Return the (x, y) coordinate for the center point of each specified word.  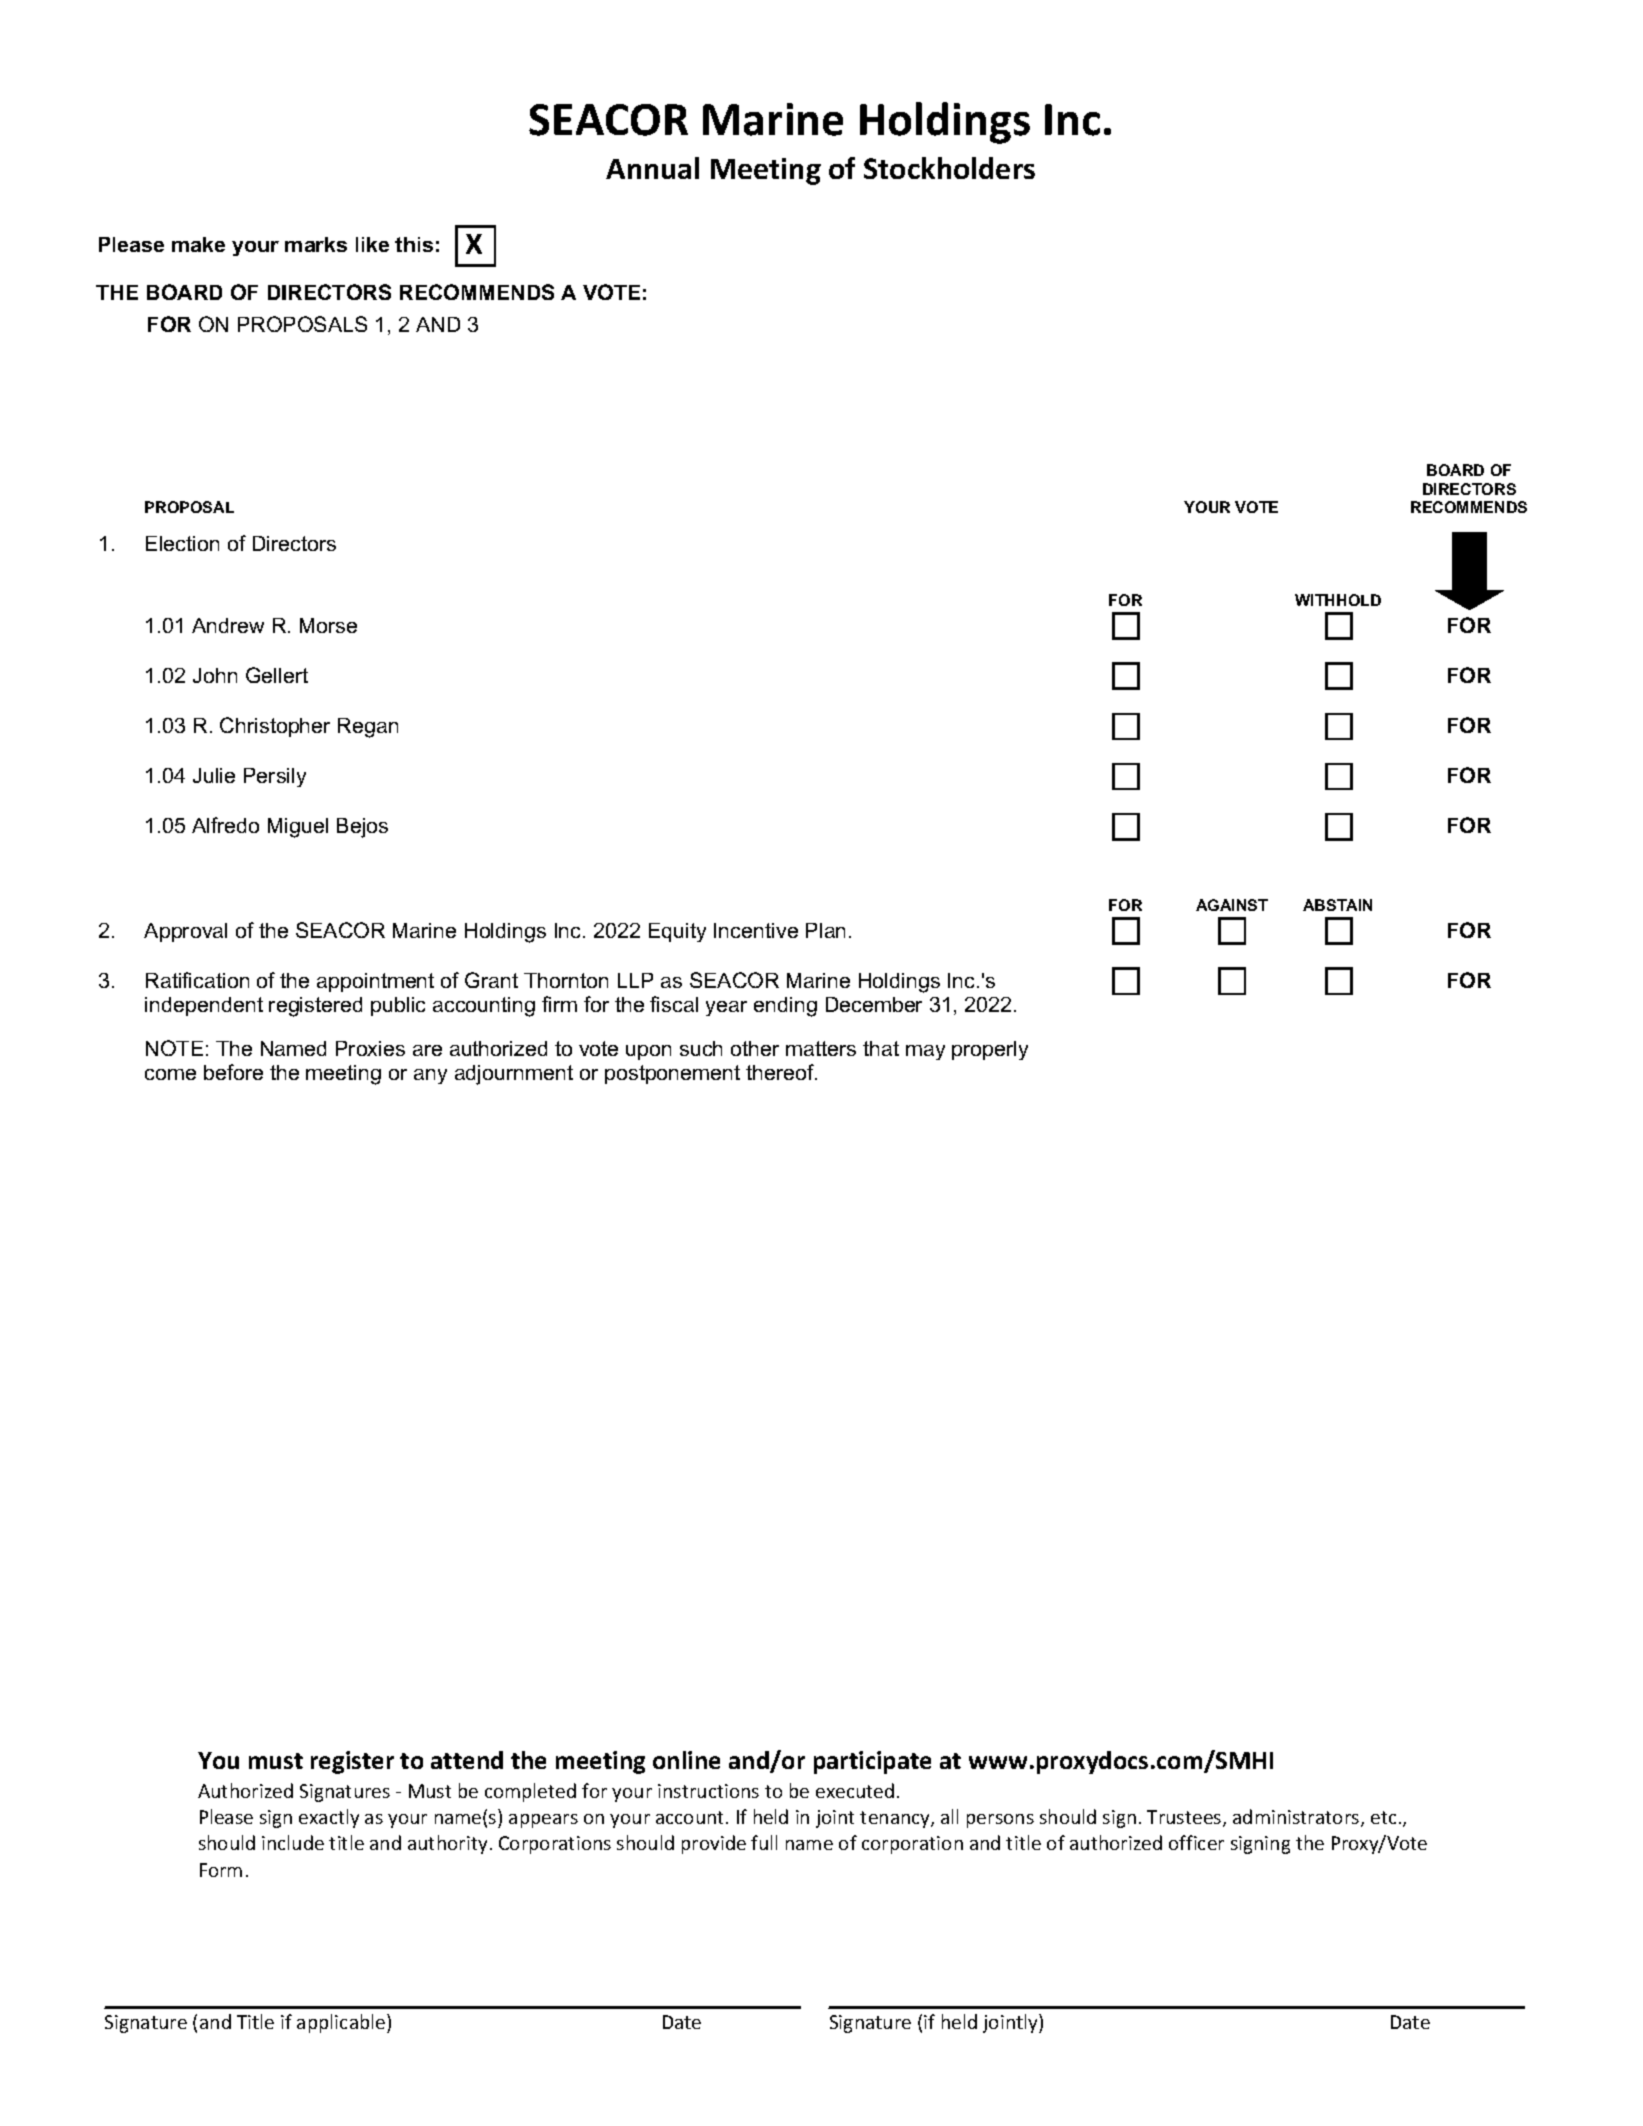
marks (316, 244)
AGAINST (1232, 905)
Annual (652, 168)
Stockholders (949, 168)
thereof (781, 1072)
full (764, 1842)
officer (1196, 1842)
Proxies (370, 1048)
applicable (342, 2023)
